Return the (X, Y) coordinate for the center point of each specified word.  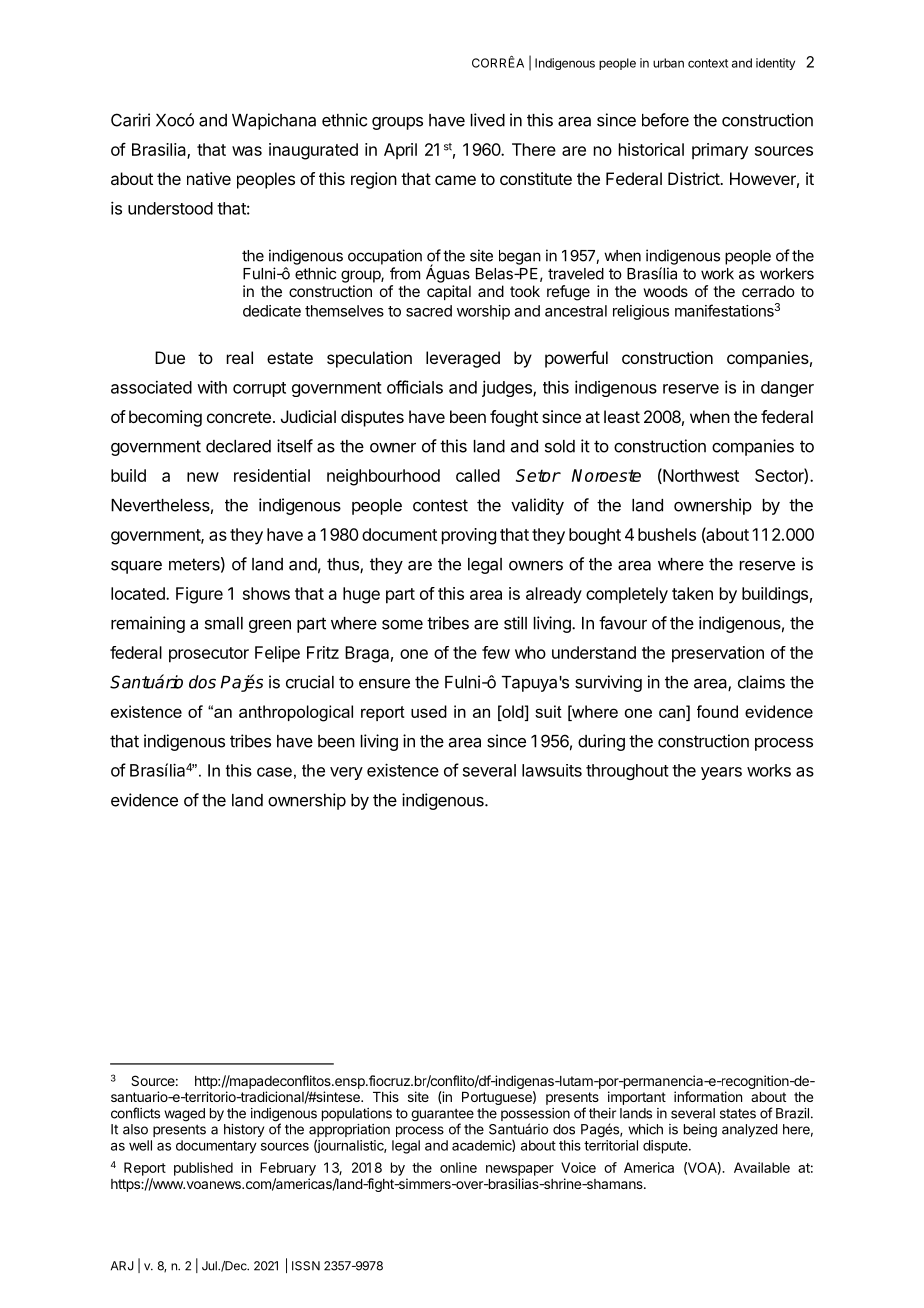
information (708, 1096)
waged (184, 1115)
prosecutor (209, 655)
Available (762, 1167)
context (708, 63)
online (458, 1167)
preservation (718, 654)
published (203, 1169)
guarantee (442, 1116)
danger (787, 389)
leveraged (463, 359)
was (247, 151)
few (496, 652)
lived (488, 120)
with (212, 387)
